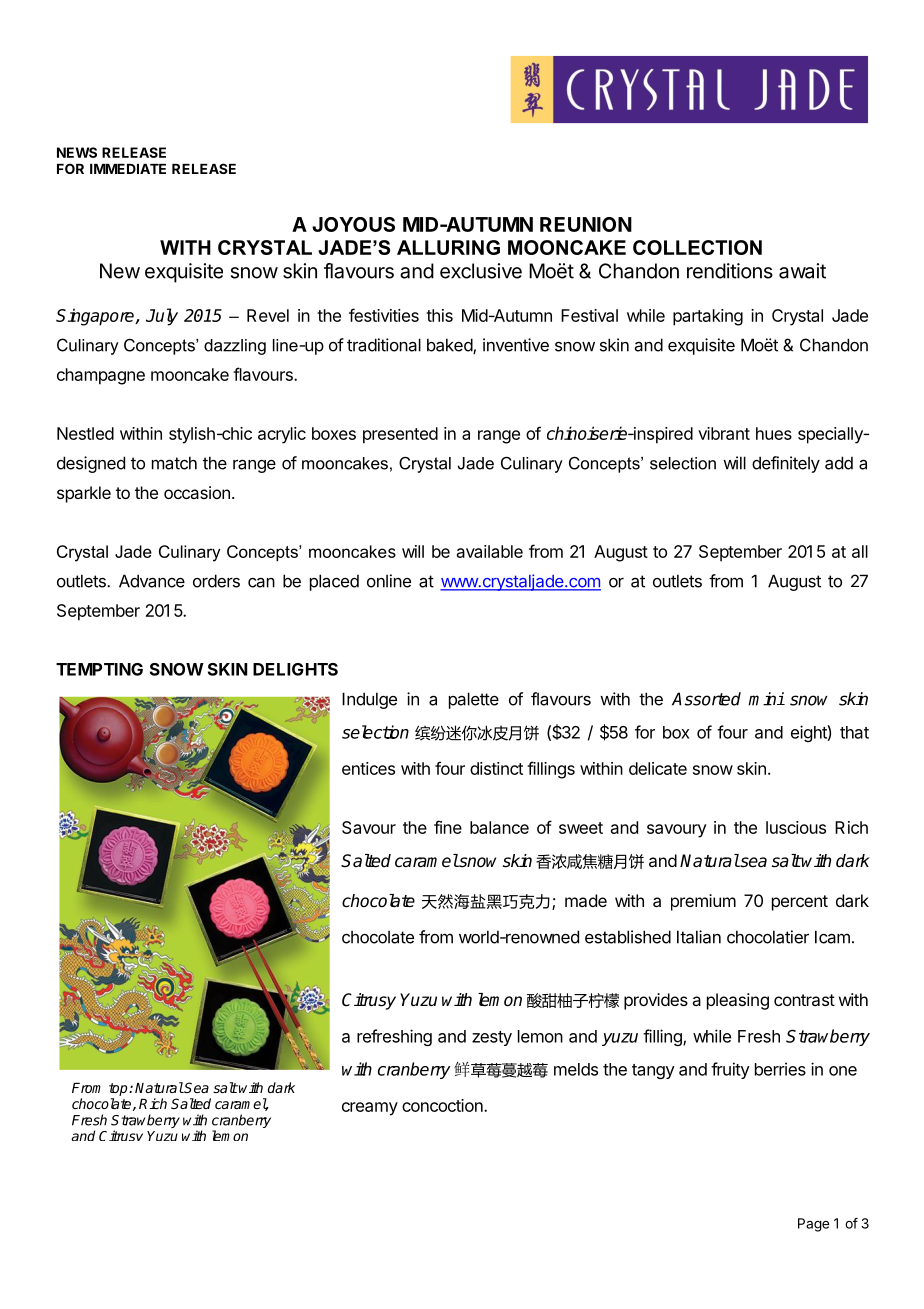  I want to click on COLLECTION, so click(697, 247).
